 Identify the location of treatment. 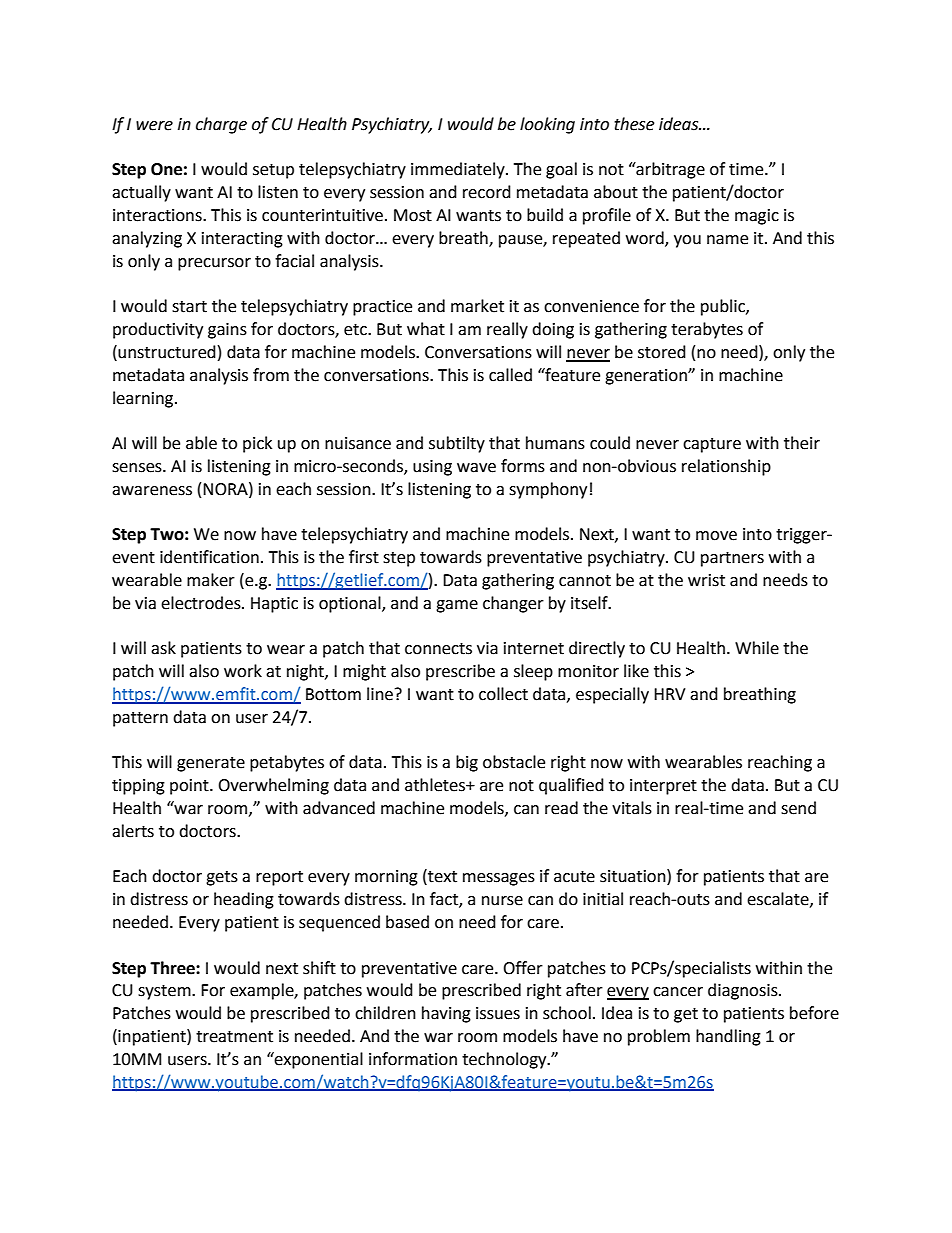
(234, 1037).
